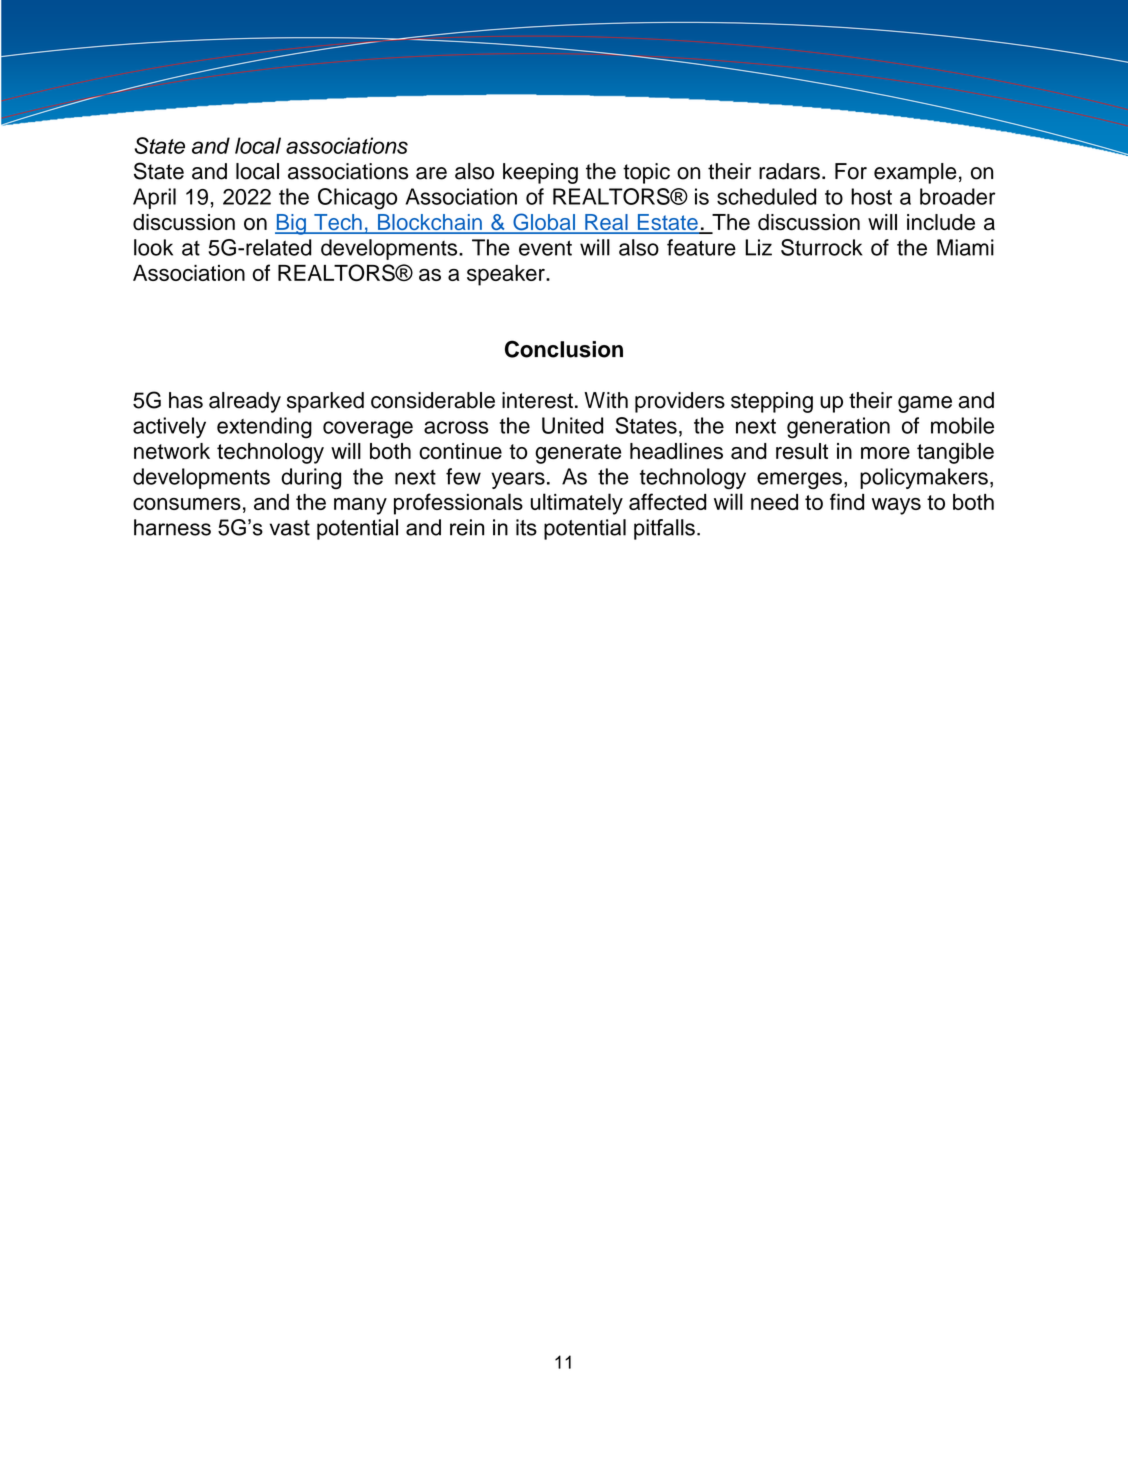  What do you see at coordinates (507, 275) in the page?
I see `speaker` at bounding box center [507, 275].
